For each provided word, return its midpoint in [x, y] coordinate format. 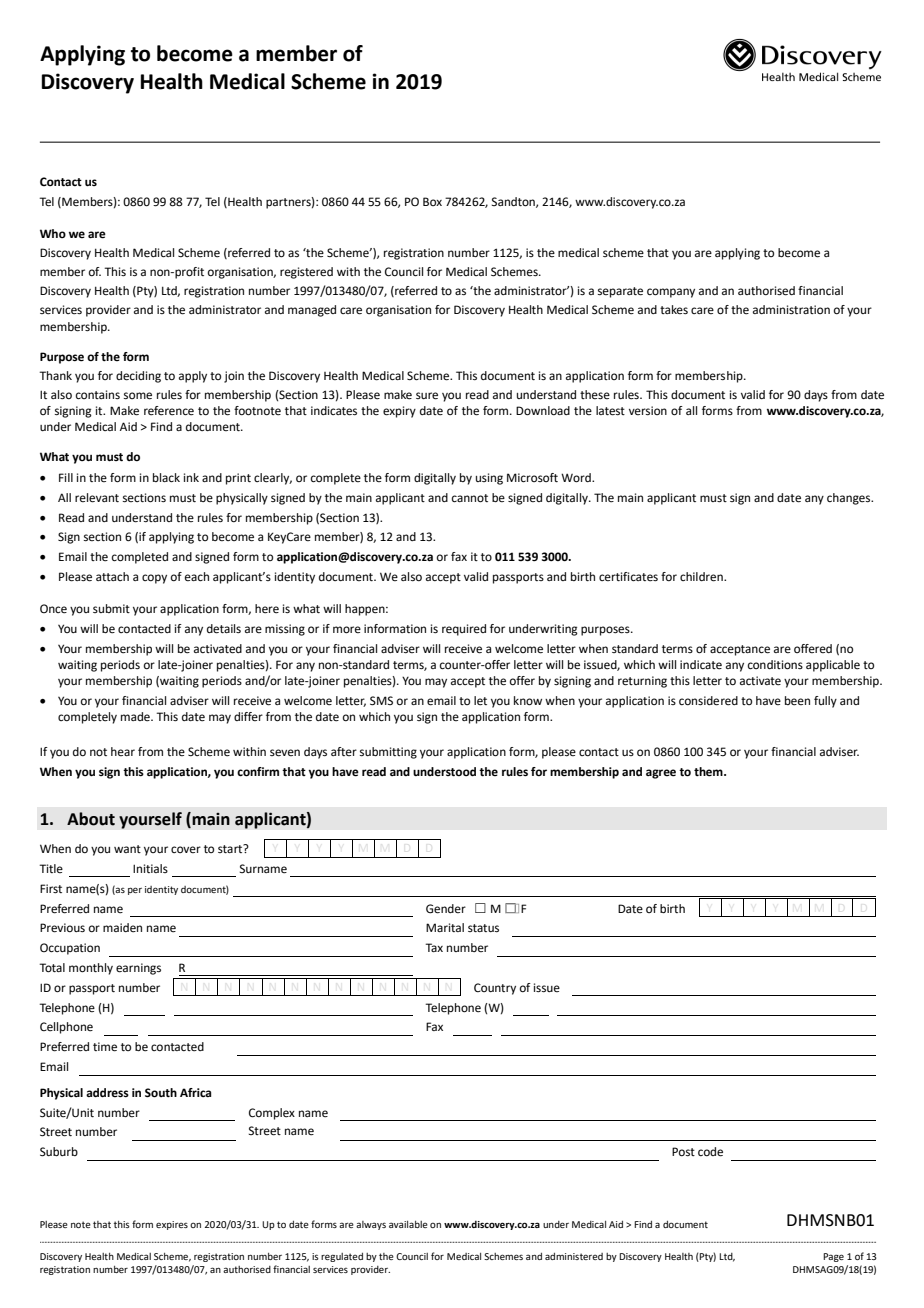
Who [53, 233]
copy [154, 579]
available [408, 1224]
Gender [446, 909]
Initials [150, 868]
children [702, 577]
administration [791, 309]
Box [432, 201]
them [709, 772]
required [464, 630]
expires [172, 1225]
